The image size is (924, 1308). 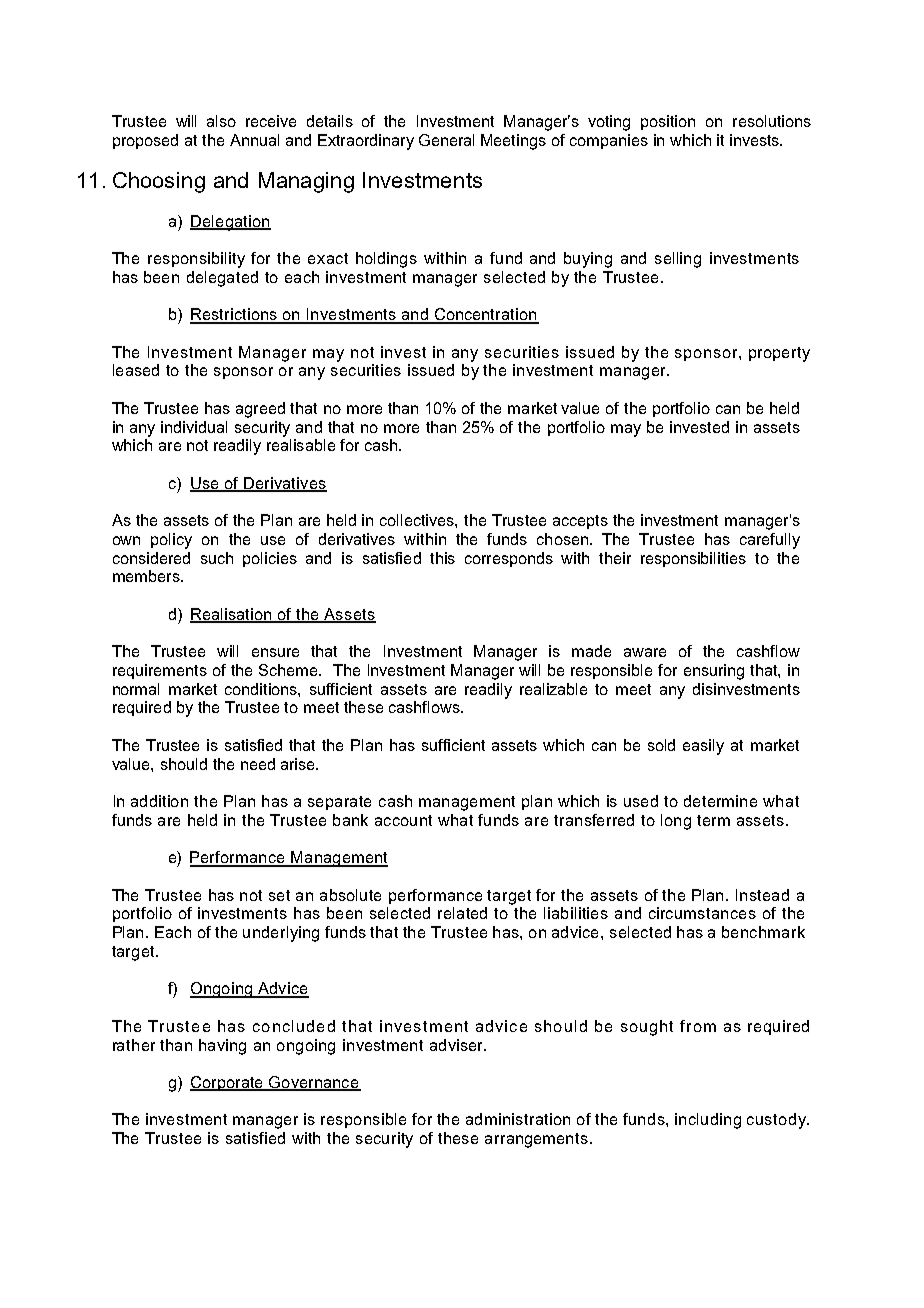 I want to click on realizable, so click(x=553, y=689).
